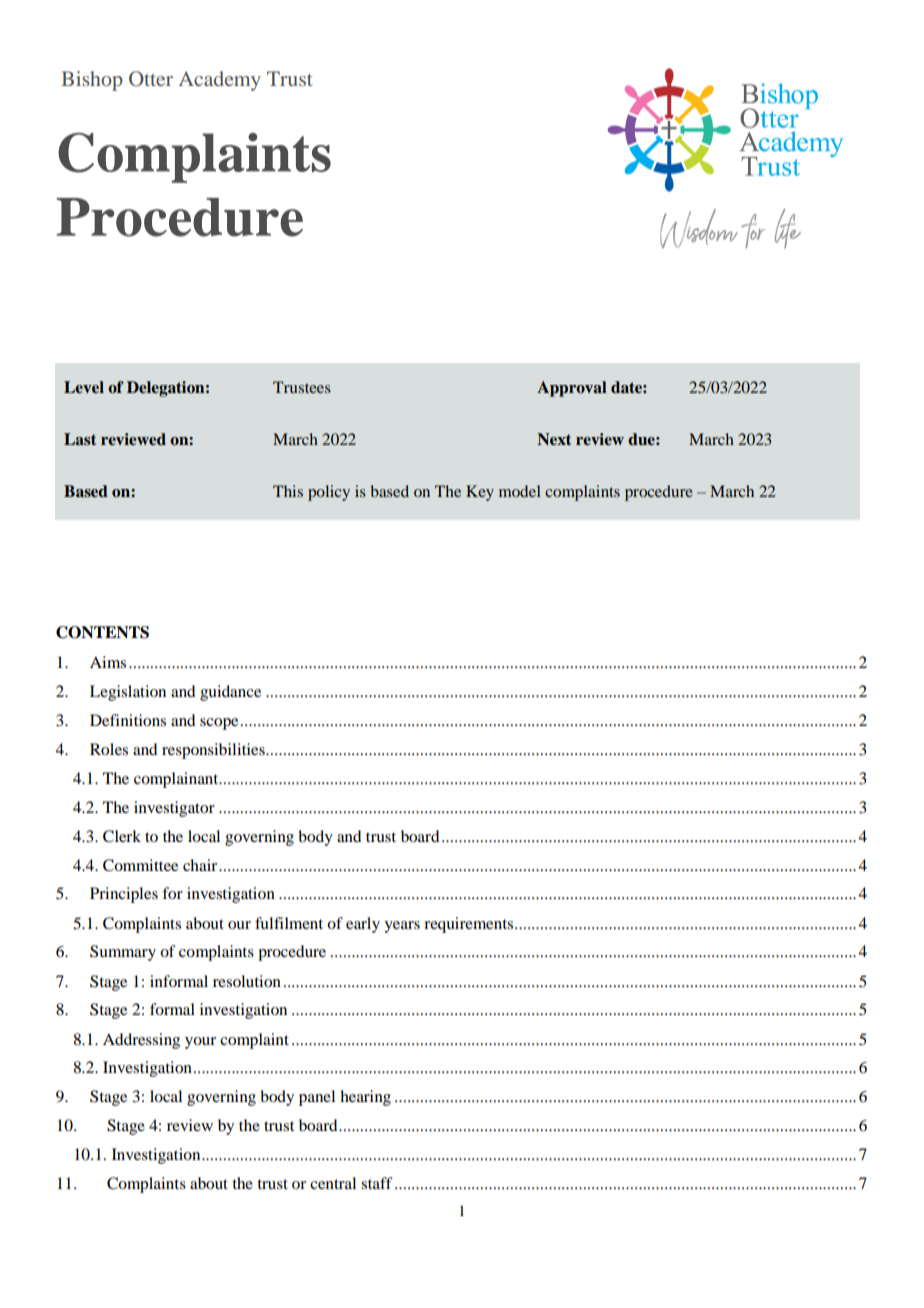 The width and height of the screenshot is (924, 1308). I want to click on model, so click(520, 491).
